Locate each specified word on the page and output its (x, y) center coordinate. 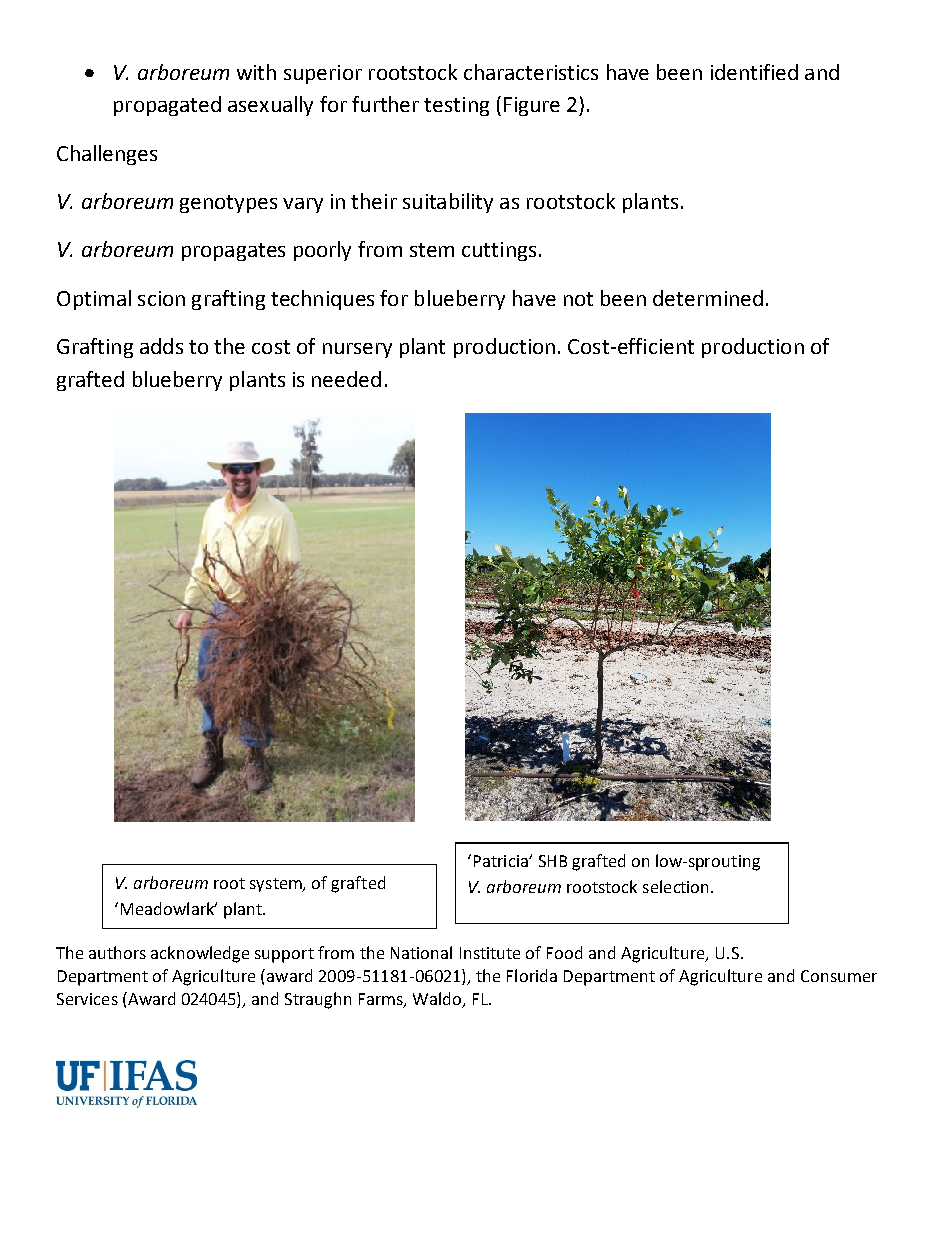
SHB (553, 861)
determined (708, 298)
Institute (490, 953)
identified (754, 72)
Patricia (502, 861)
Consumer (839, 976)
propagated (167, 106)
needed (346, 379)
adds (161, 346)
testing (456, 106)
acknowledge (200, 954)
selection (677, 886)
